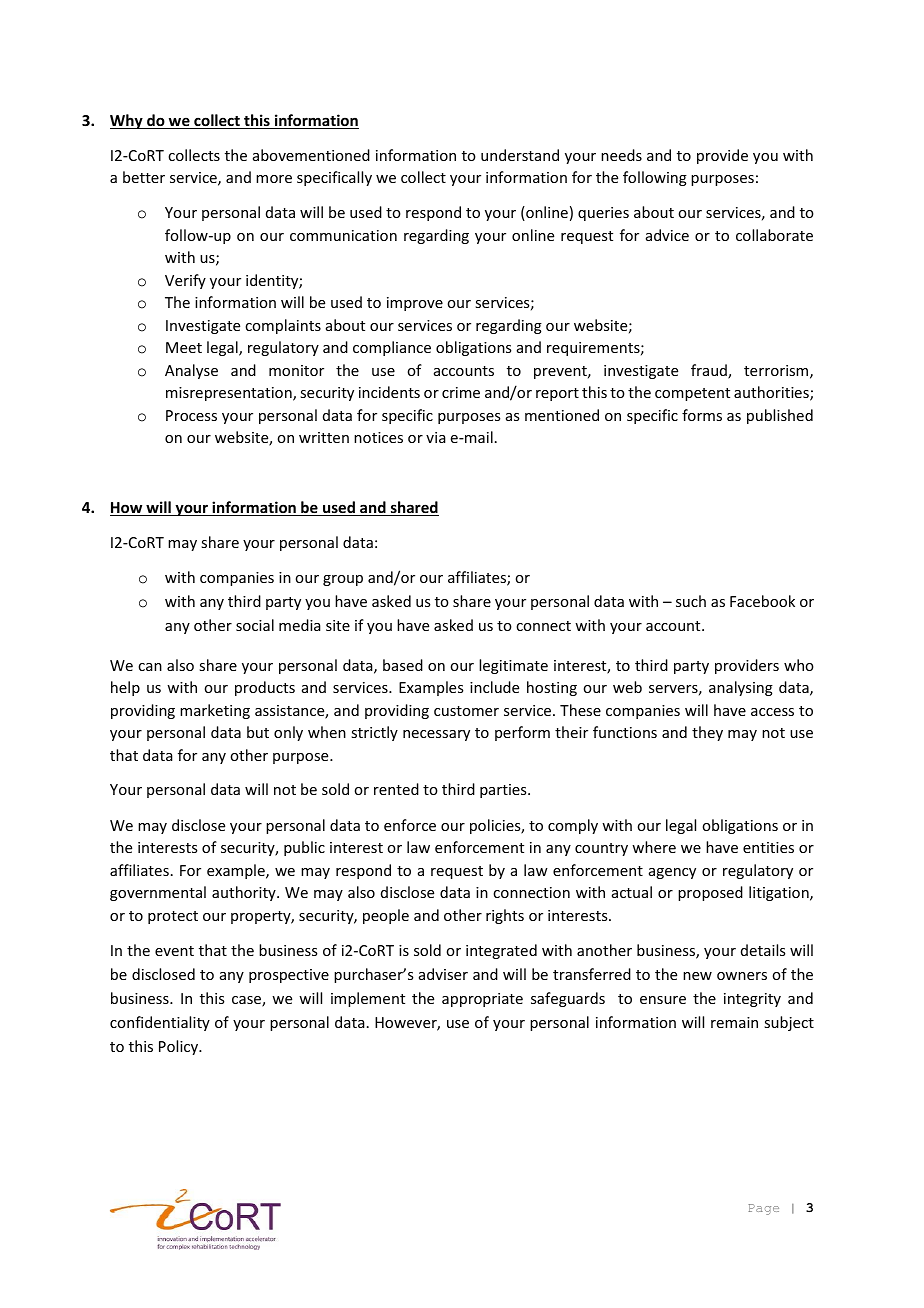 This image has width=924, height=1308. I want to click on analysing, so click(741, 688).
